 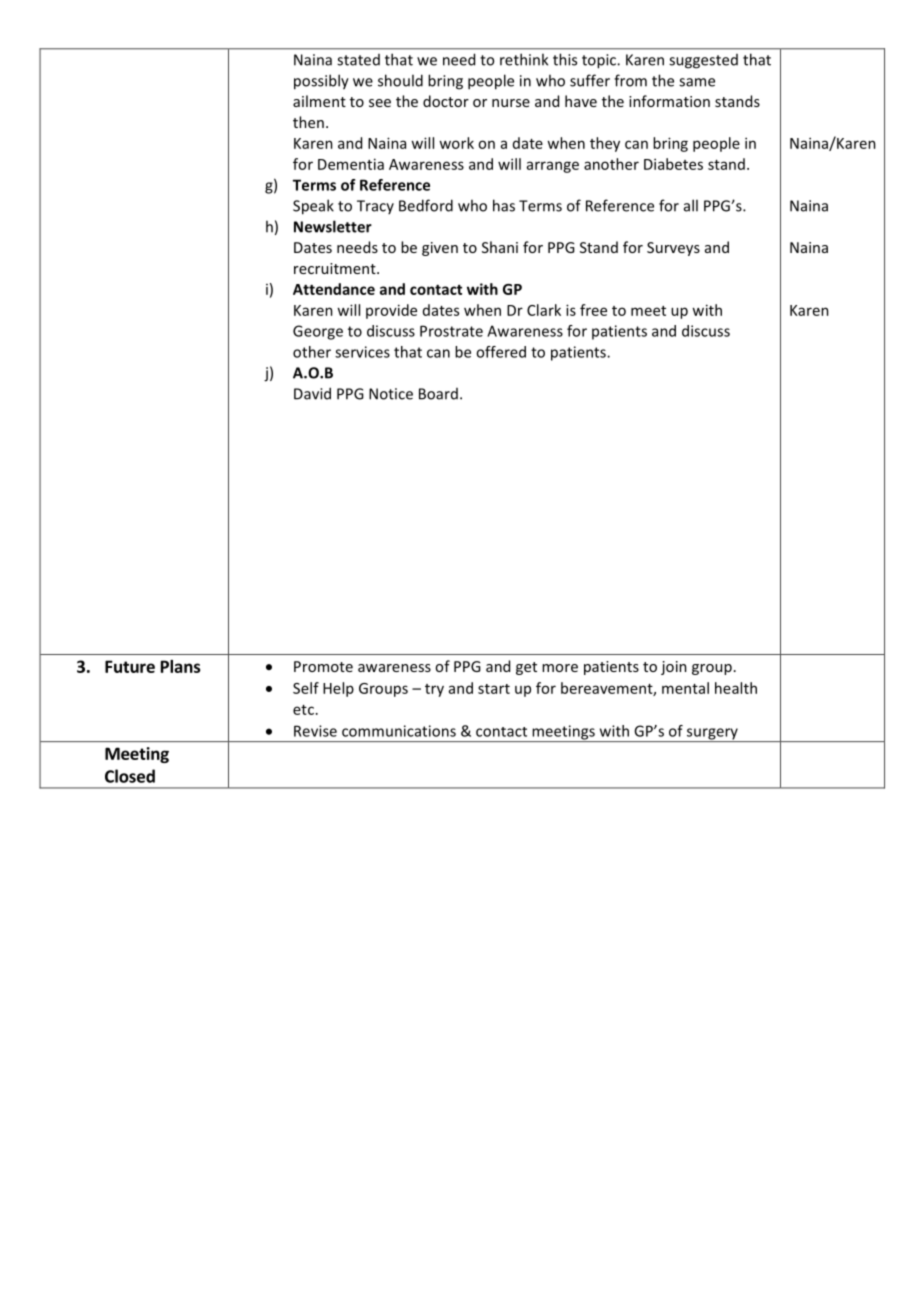 I want to click on Closed, so click(x=130, y=776).
